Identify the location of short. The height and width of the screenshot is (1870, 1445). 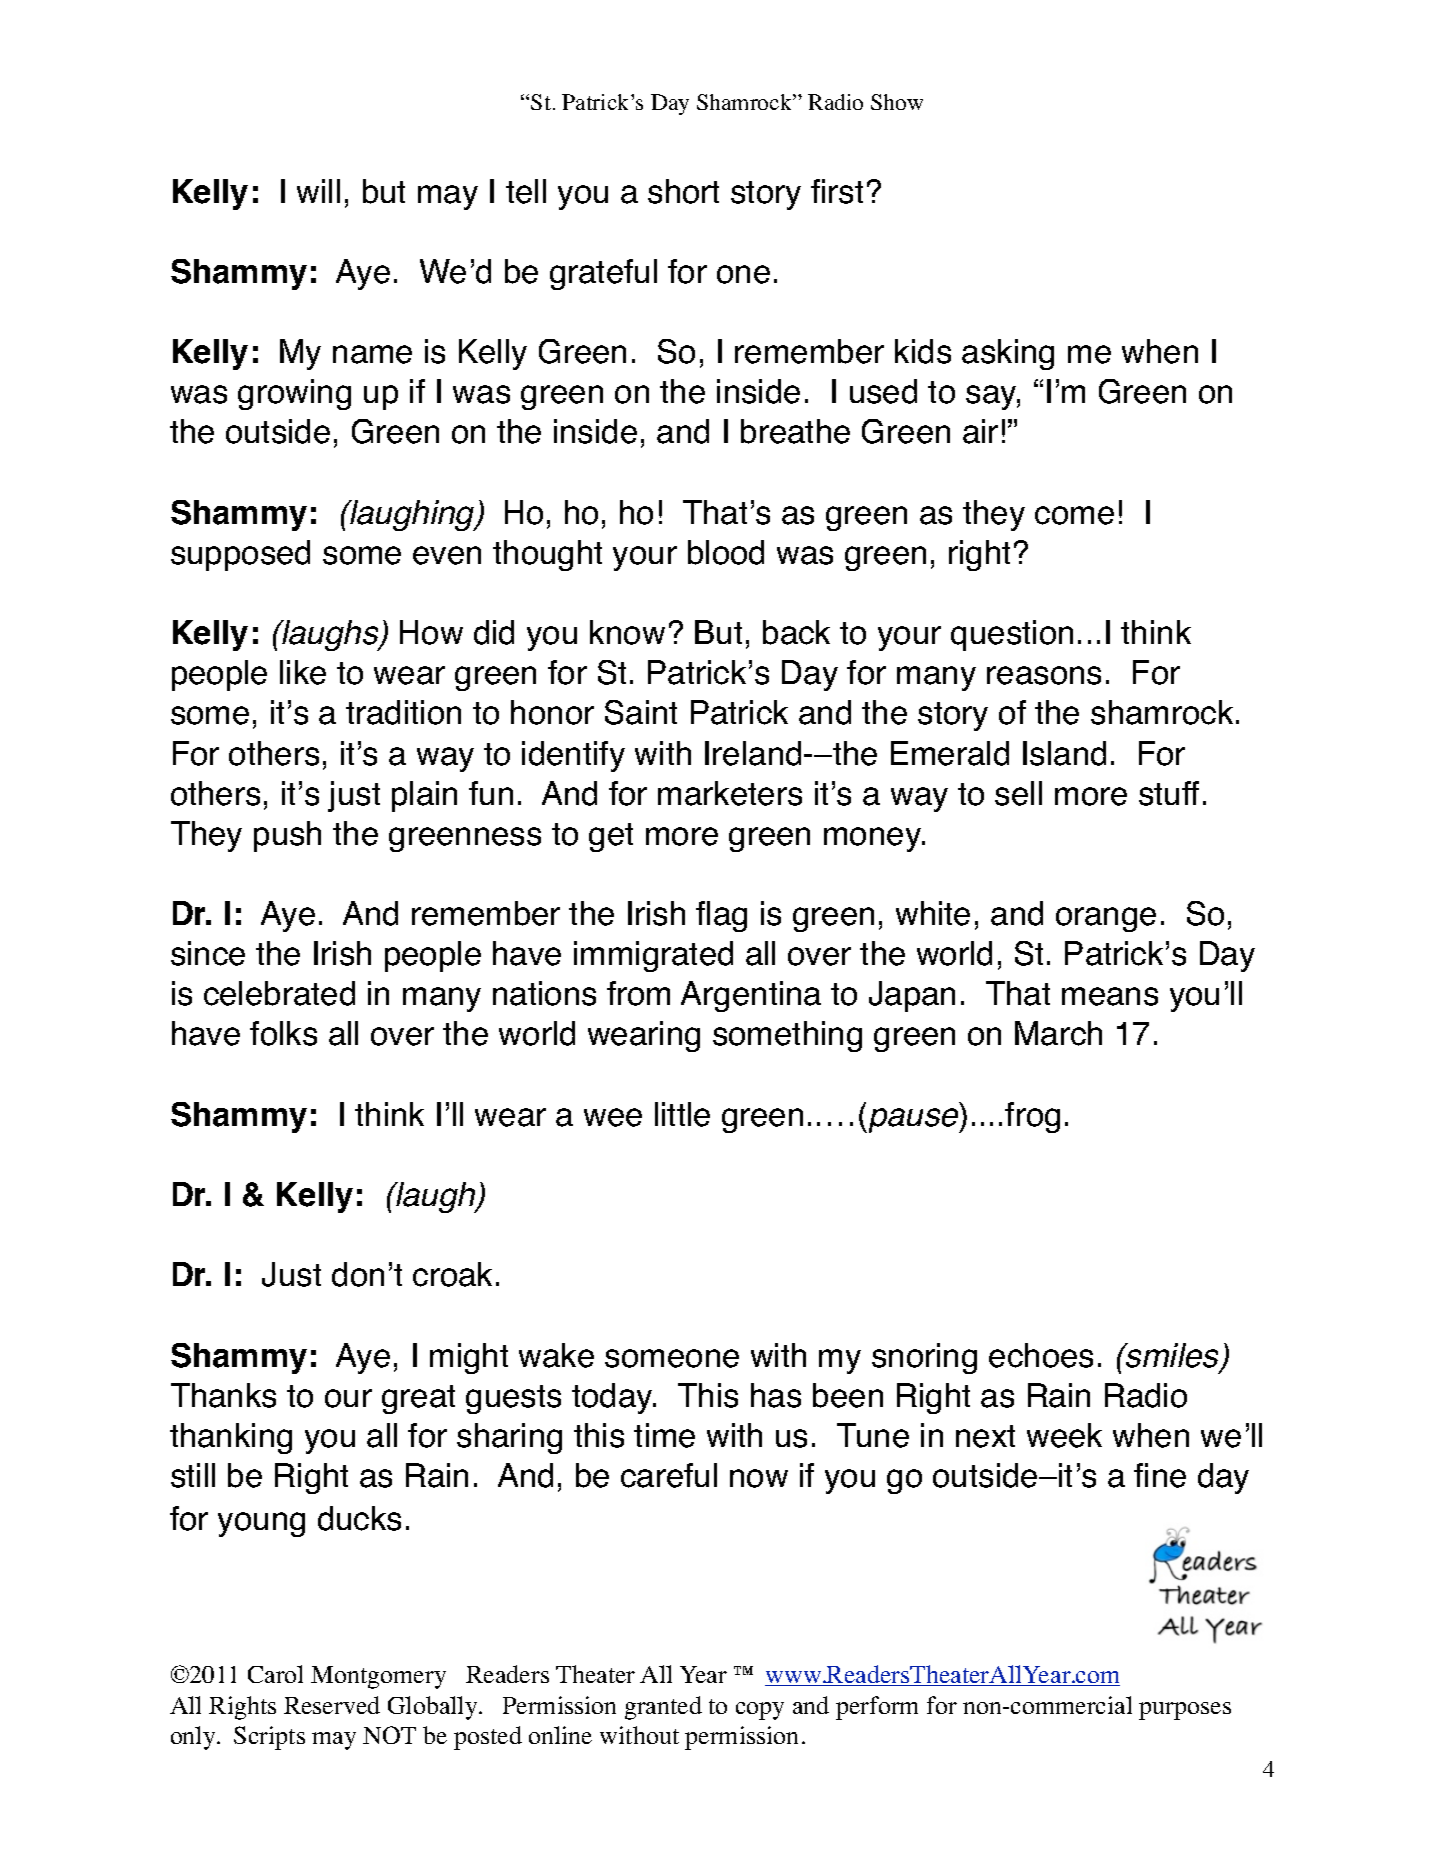
(683, 191).
